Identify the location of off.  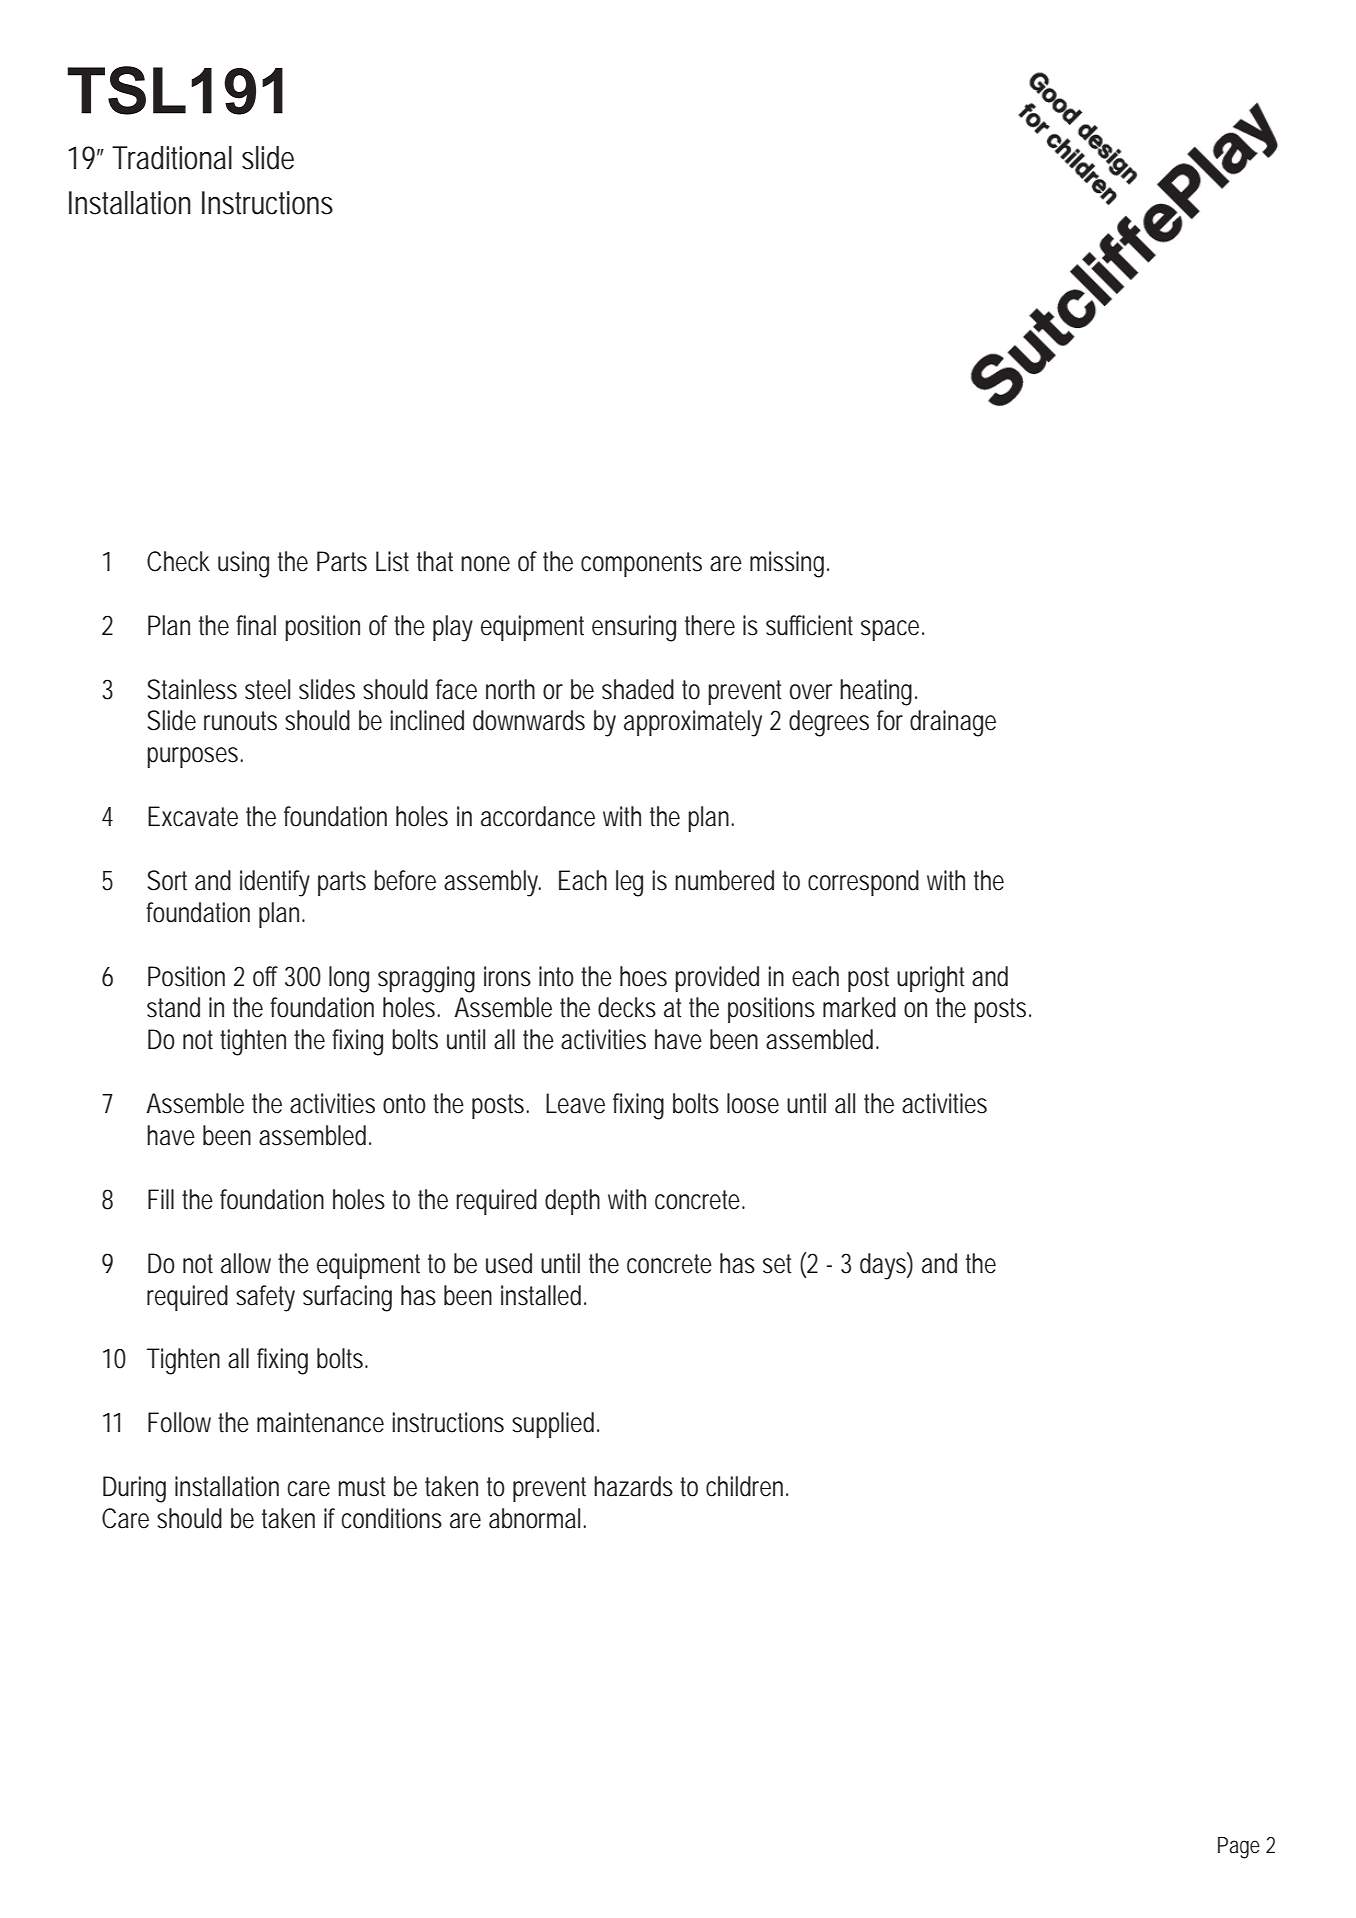
(265, 976).
